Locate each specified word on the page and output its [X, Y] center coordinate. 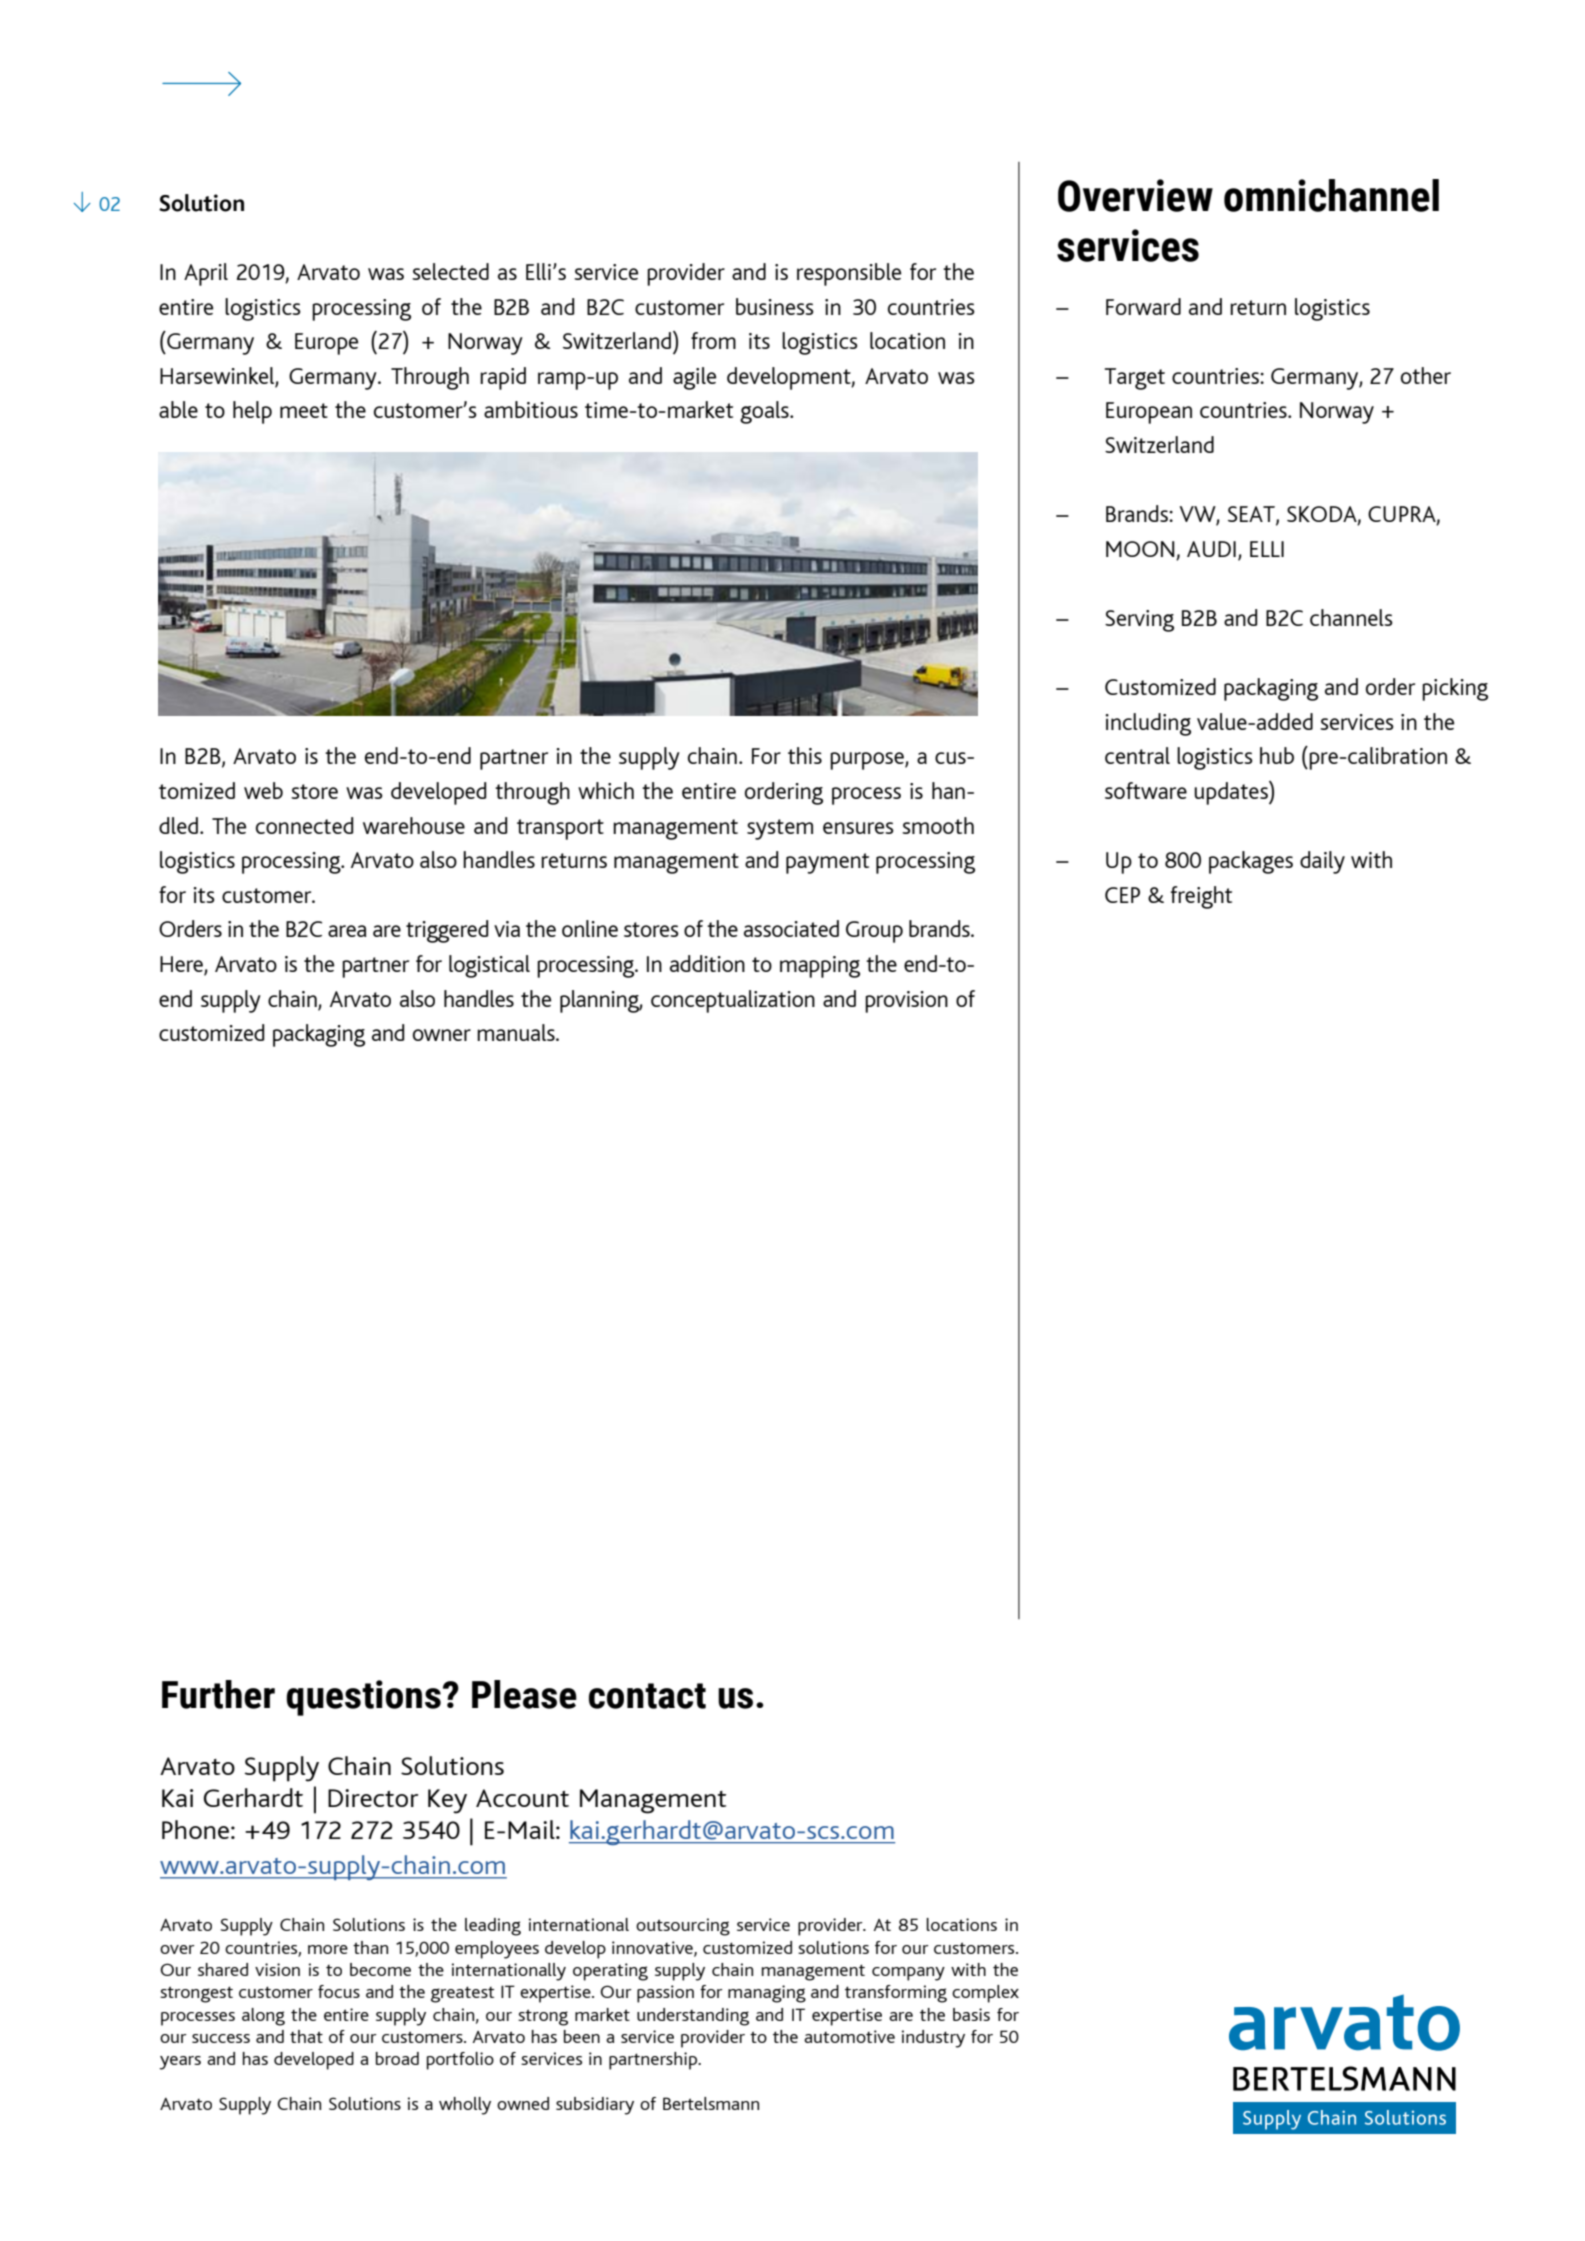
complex [985, 1994]
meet [304, 410]
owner [442, 1035]
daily [1322, 862]
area [347, 931]
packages [1251, 862]
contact [647, 1696]
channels [1351, 617]
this [805, 755]
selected [450, 271]
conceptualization [733, 1001]
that [306, 2036]
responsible [849, 274]
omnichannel [1331, 195]
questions [363, 1698]
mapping [820, 967]
